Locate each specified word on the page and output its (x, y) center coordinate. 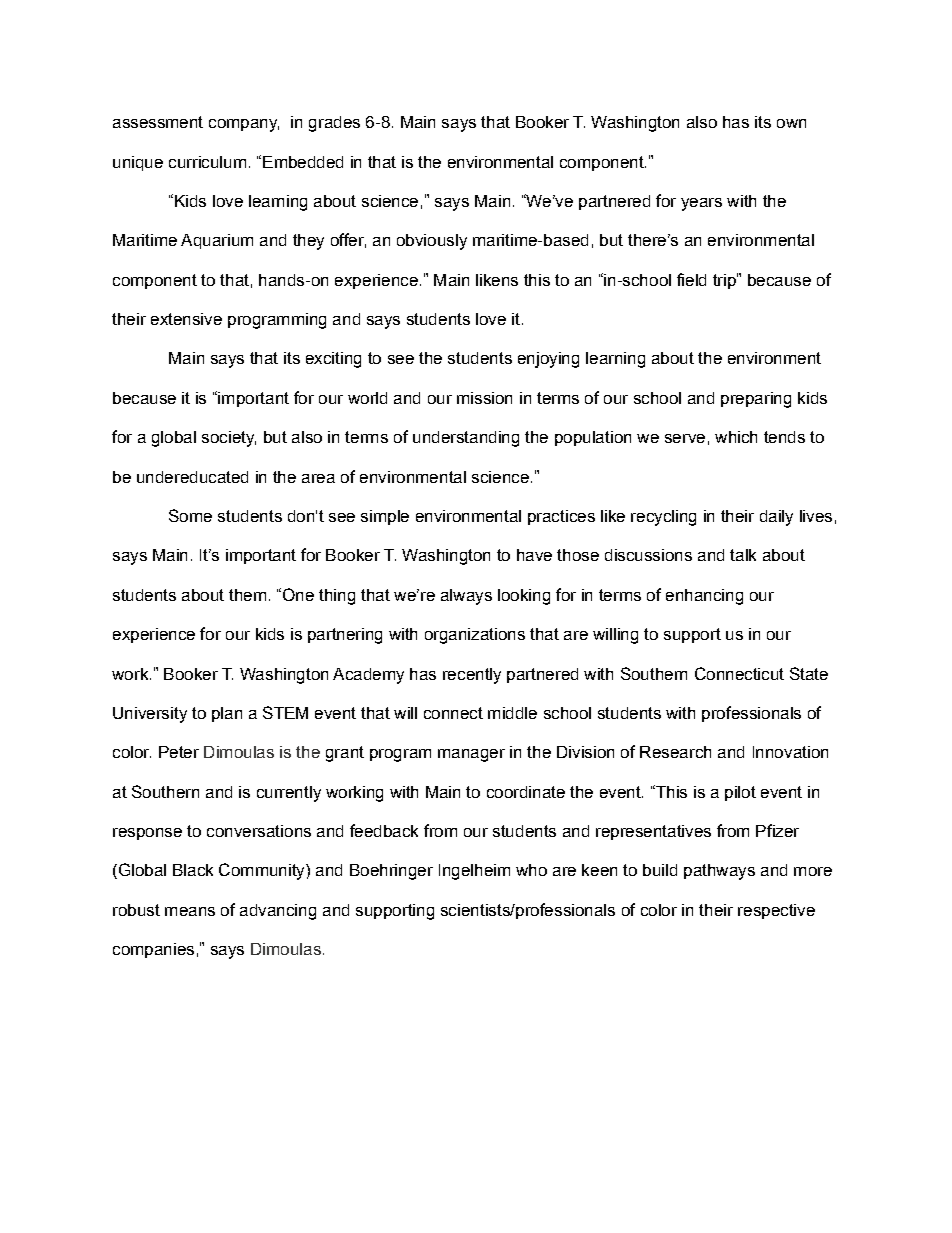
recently (472, 676)
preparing (756, 400)
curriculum (207, 162)
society (229, 439)
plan (227, 714)
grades (334, 124)
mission (484, 398)
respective (776, 911)
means (190, 911)
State (809, 673)
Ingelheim (474, 872)
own (791, 123)
